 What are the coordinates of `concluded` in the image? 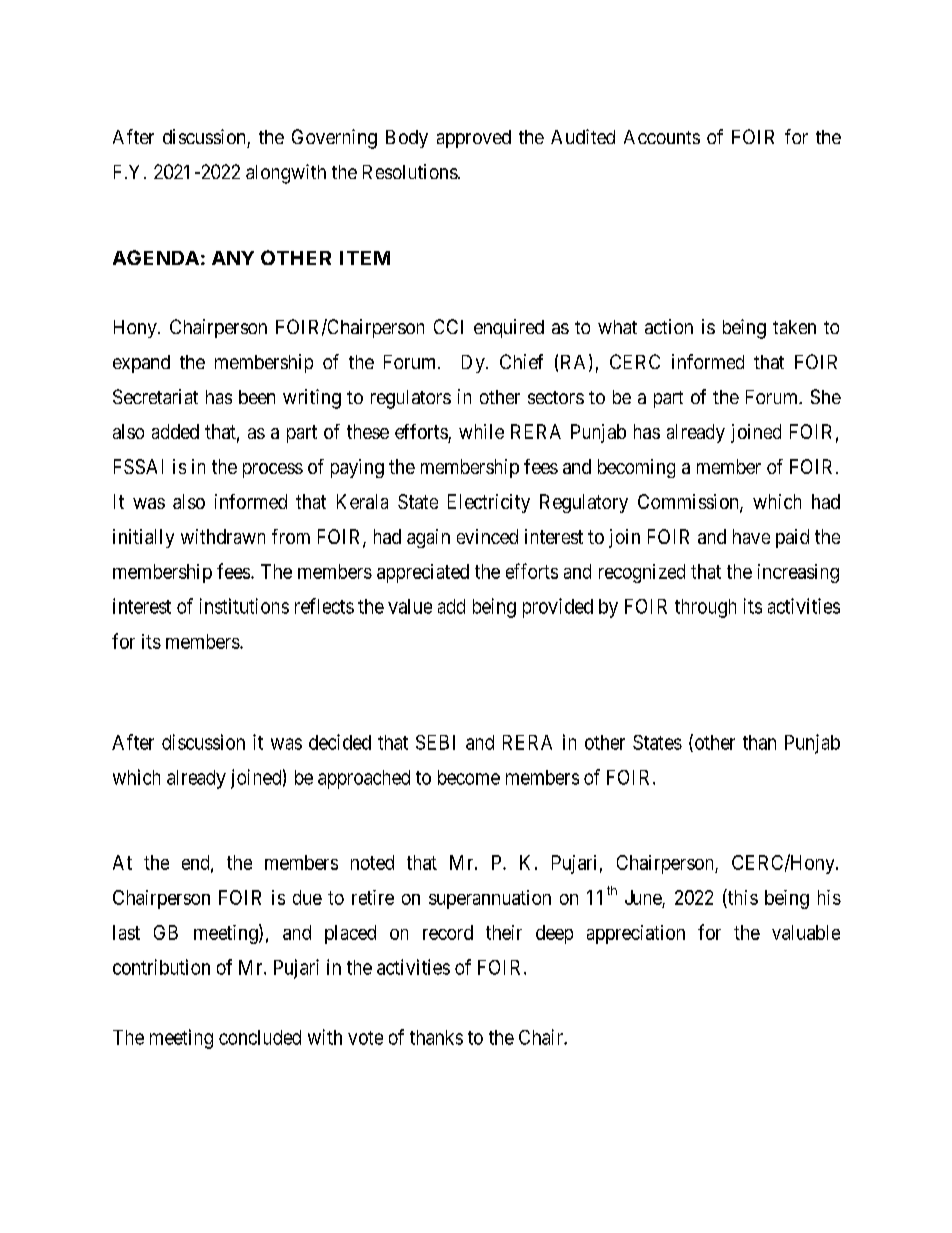 It's located at (260, 1037).
